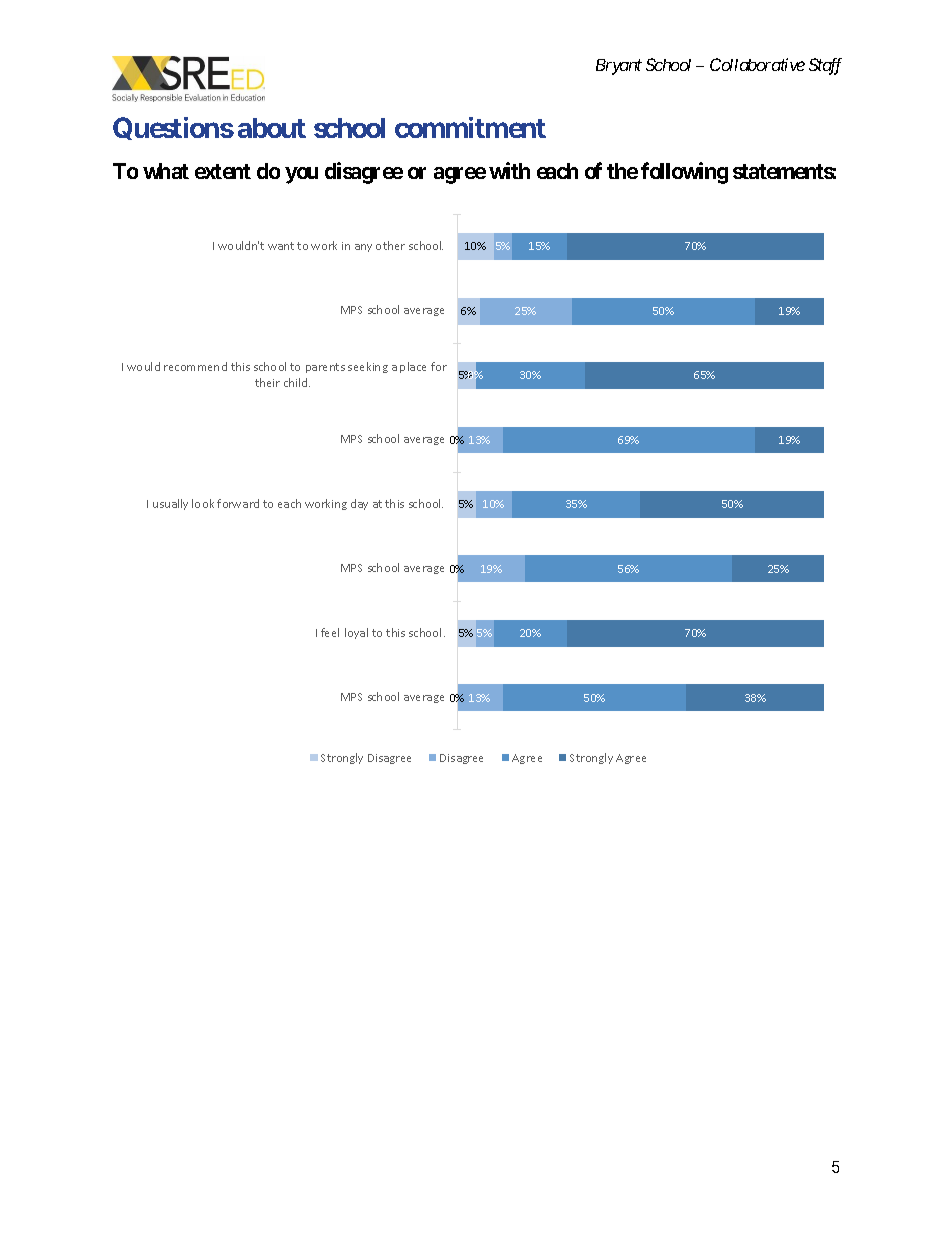 The image size is (952, 1233). I want to click on place, so click(413, 367).
